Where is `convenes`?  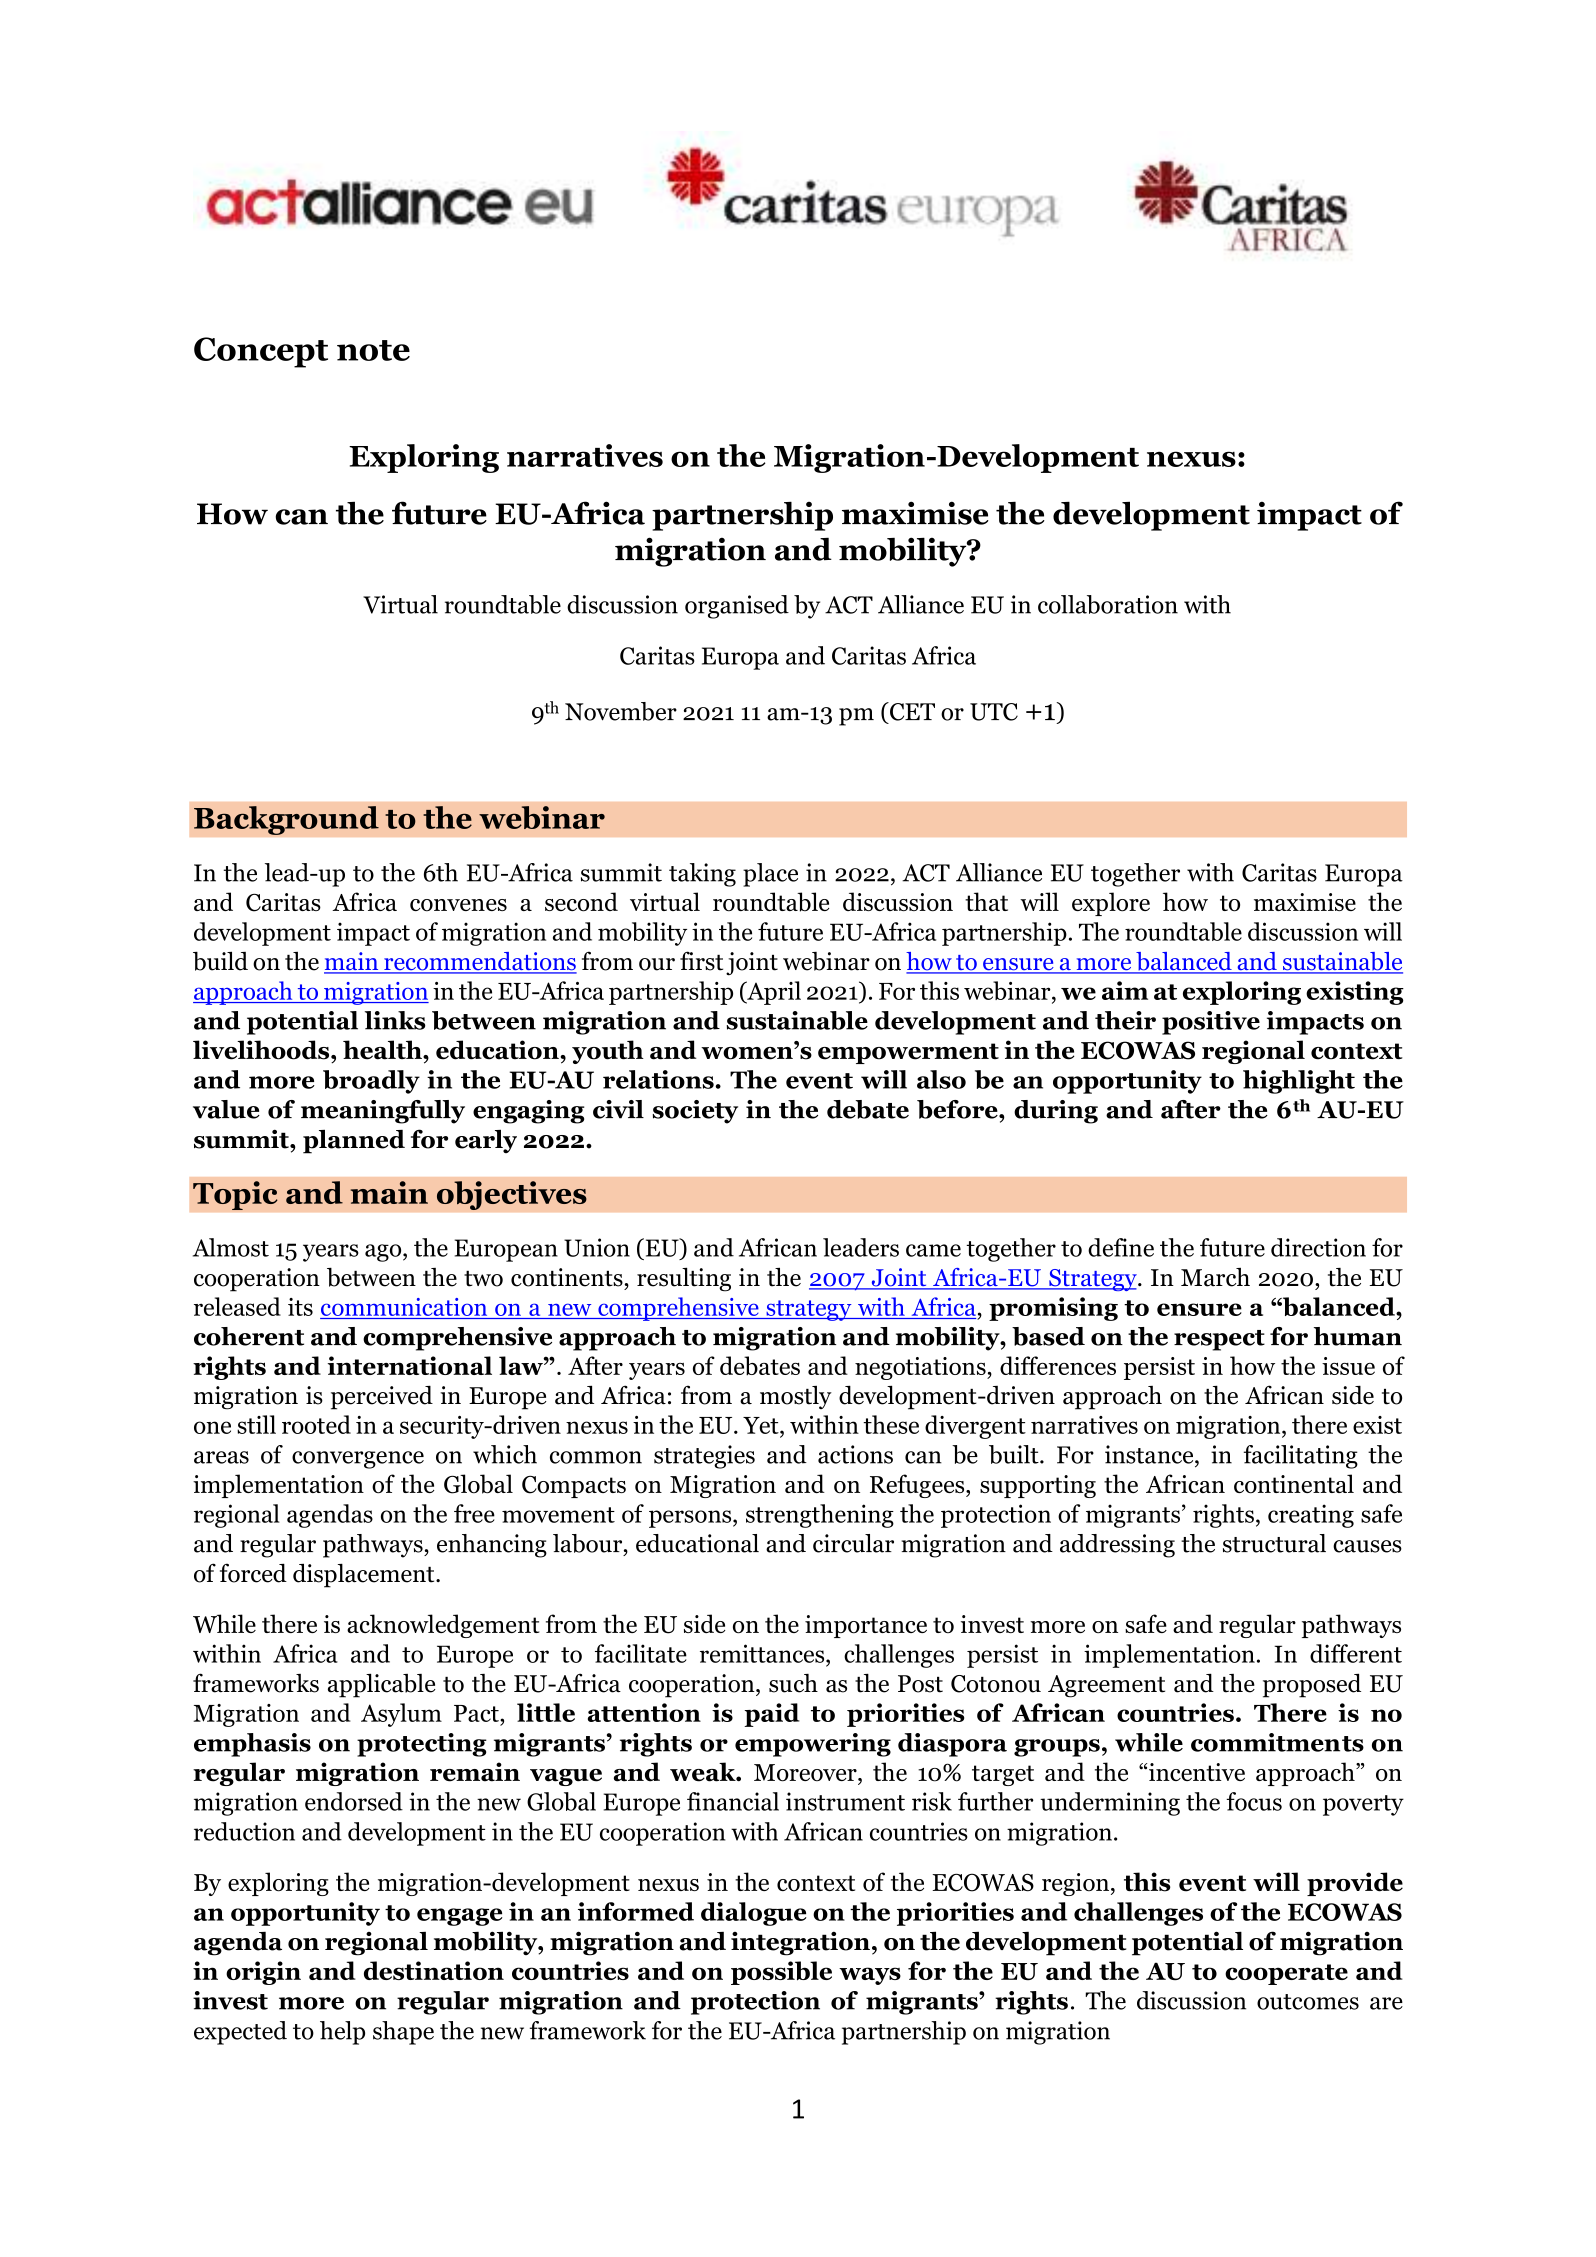
convenes is located at coordinates (458, 905).
